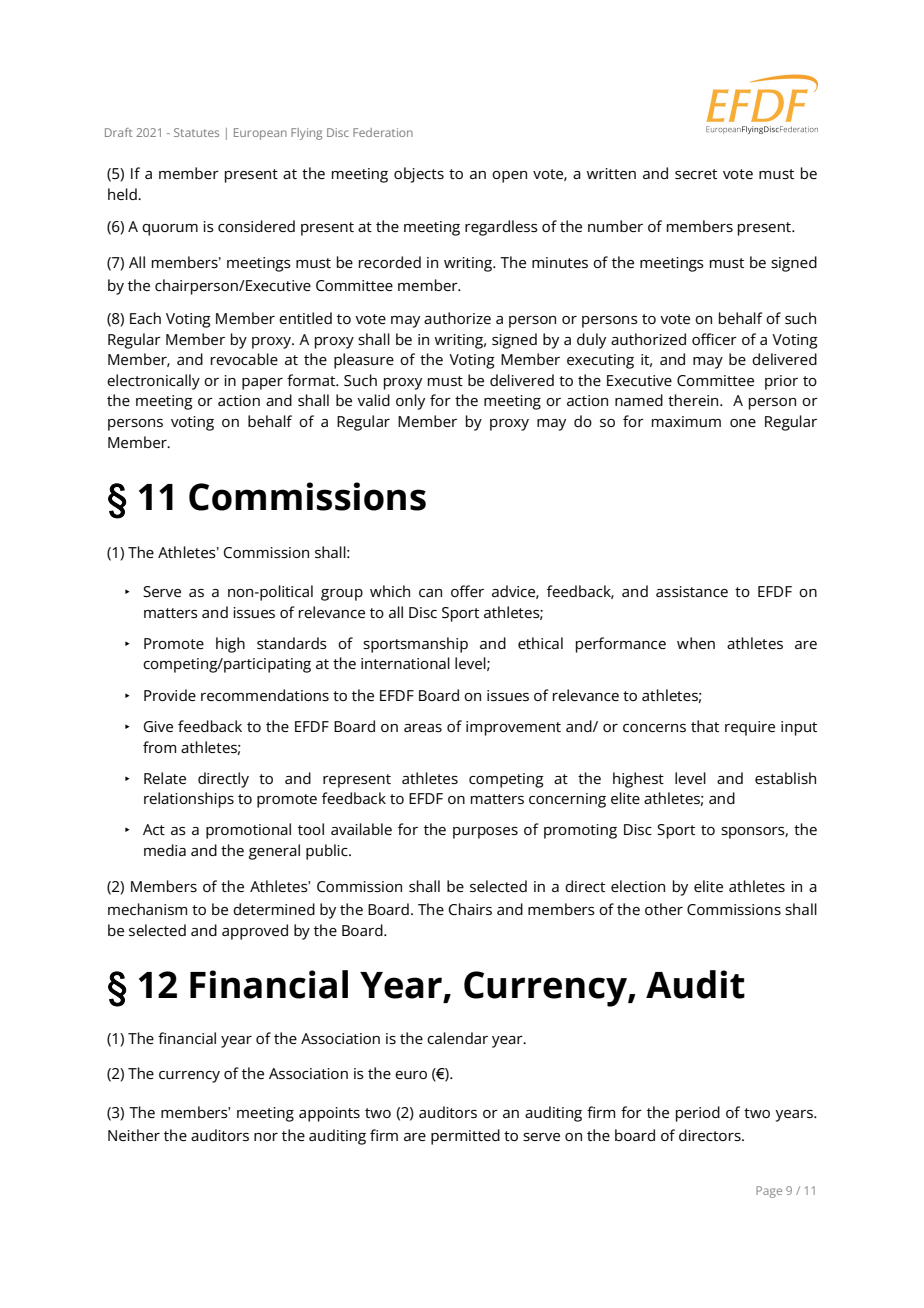 Image resolution: width=924 pixels, height=1308 pixels. What do you see at coordinates (196, 132) in the screenshot?
I see `Statutes` at bounding box center [196, 132].
